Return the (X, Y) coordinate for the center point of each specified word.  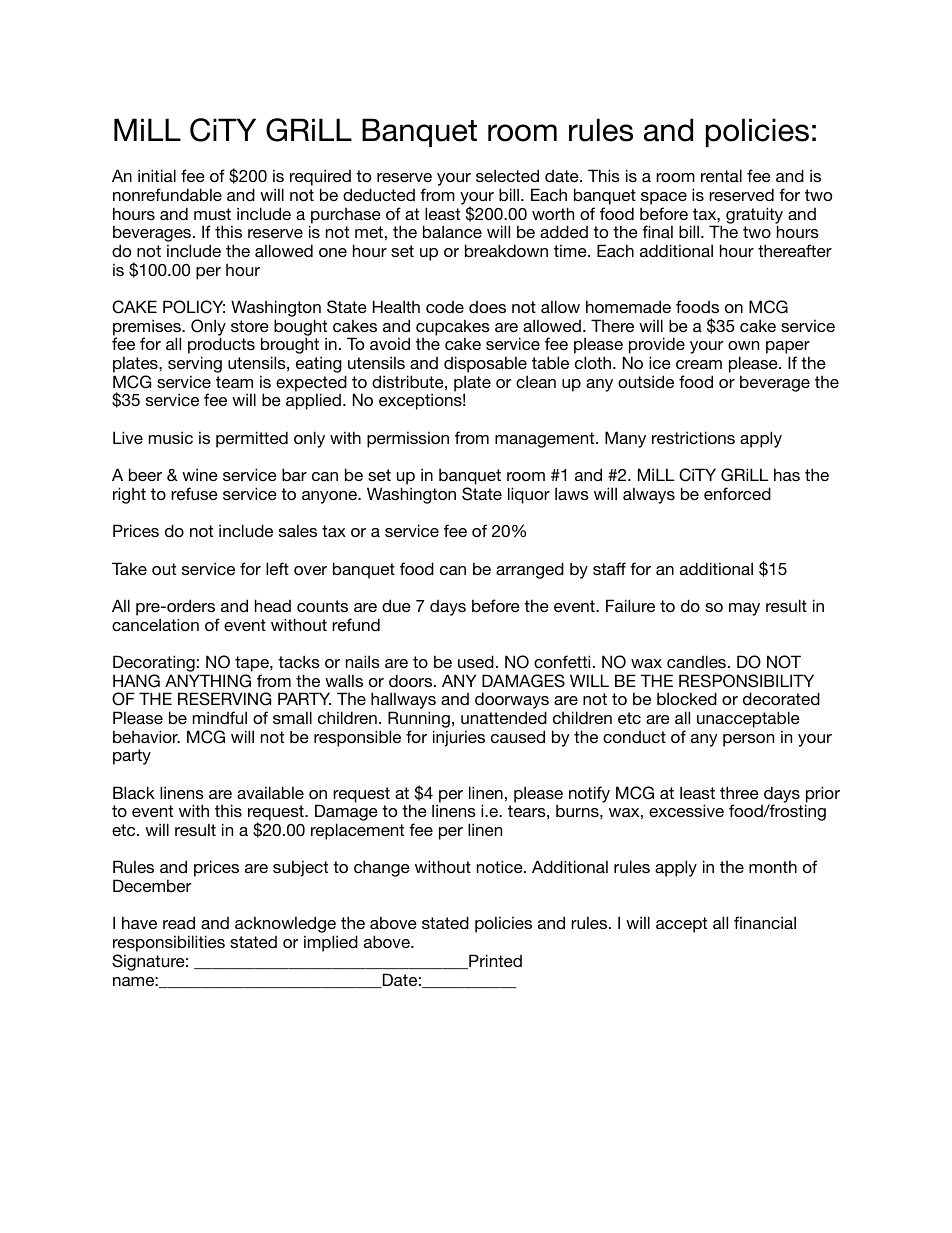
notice (501, 866)
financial (765, 922)
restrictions (693, 437)
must (212, 214)
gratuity (754, 216)
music (171, 437)
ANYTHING (208, 681)
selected (507, 175)
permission (408, 439)
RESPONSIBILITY (746, 681)
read (179, 922)
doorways (512, 702)
